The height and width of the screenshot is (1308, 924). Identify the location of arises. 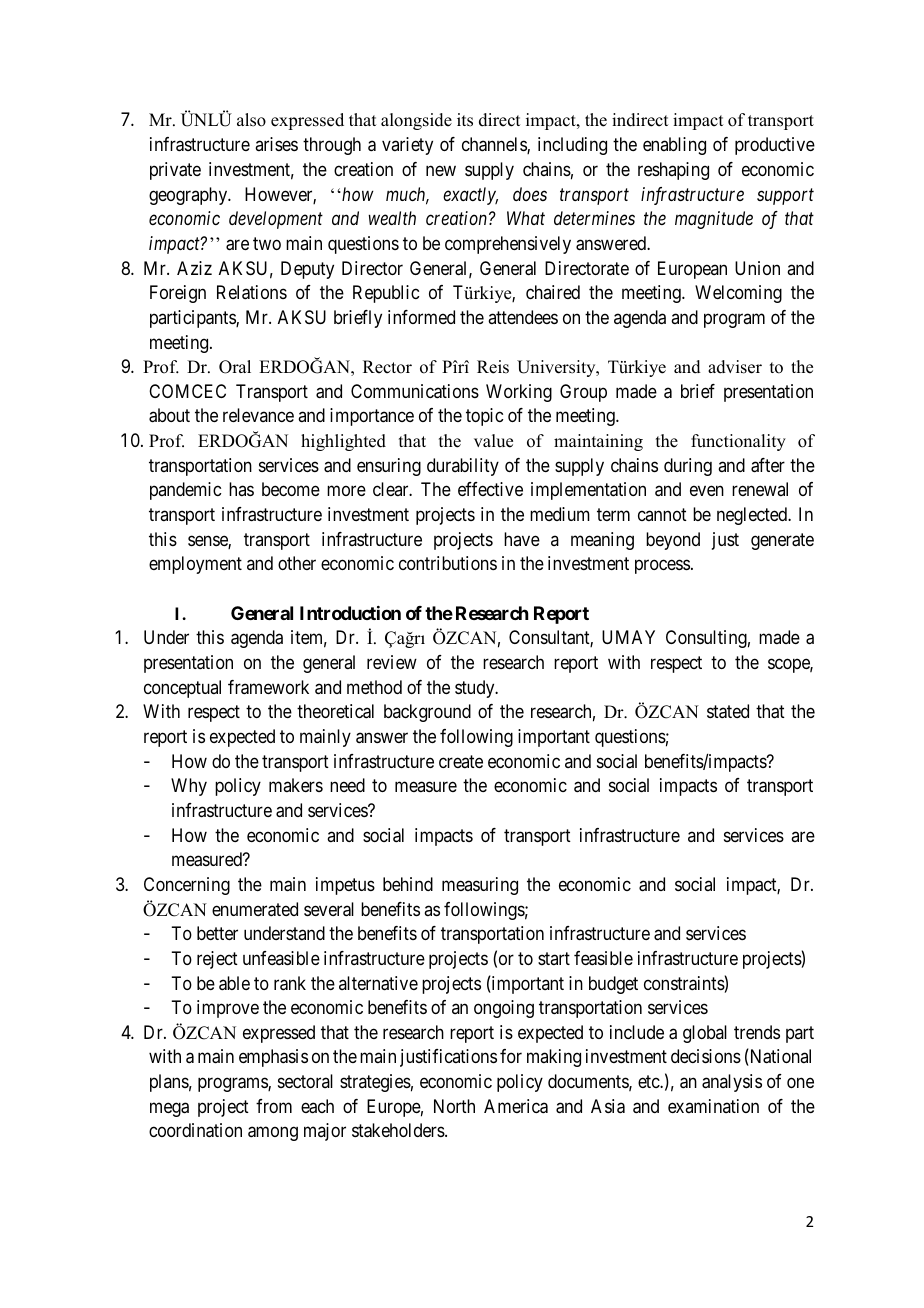
(276, 144).
